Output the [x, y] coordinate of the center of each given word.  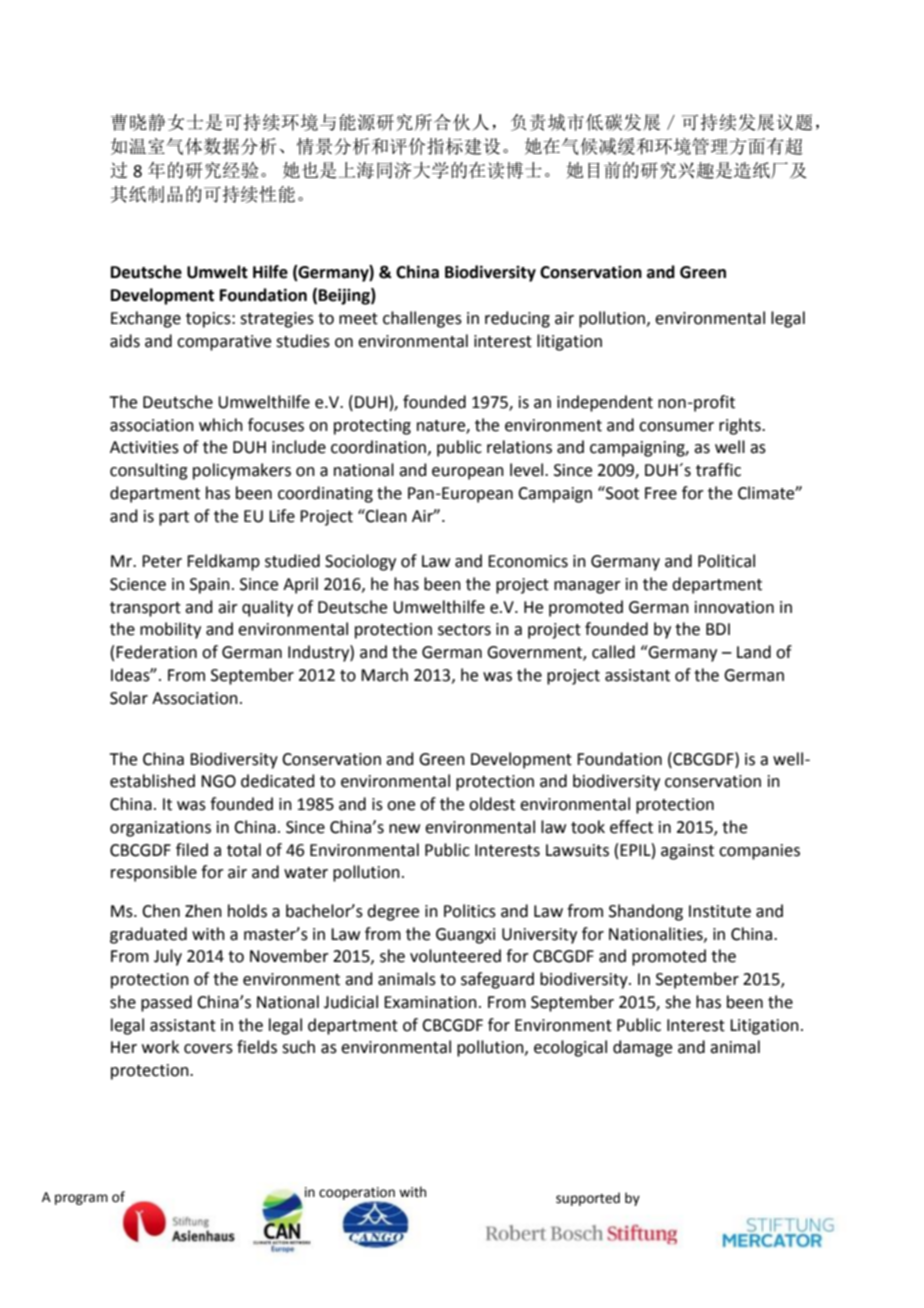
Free [661, 493]
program [81, 1199]
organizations [160, 829]
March [384, 675]
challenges [422, 319]
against [687, 852]
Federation [156, 652]
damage [642, 1048]
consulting [149, 471]
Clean [385, 516]
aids [125, 341]
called [613, 652]
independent [605, 403]
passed [166, 1003]
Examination [430, 1002]
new [404, 829]
